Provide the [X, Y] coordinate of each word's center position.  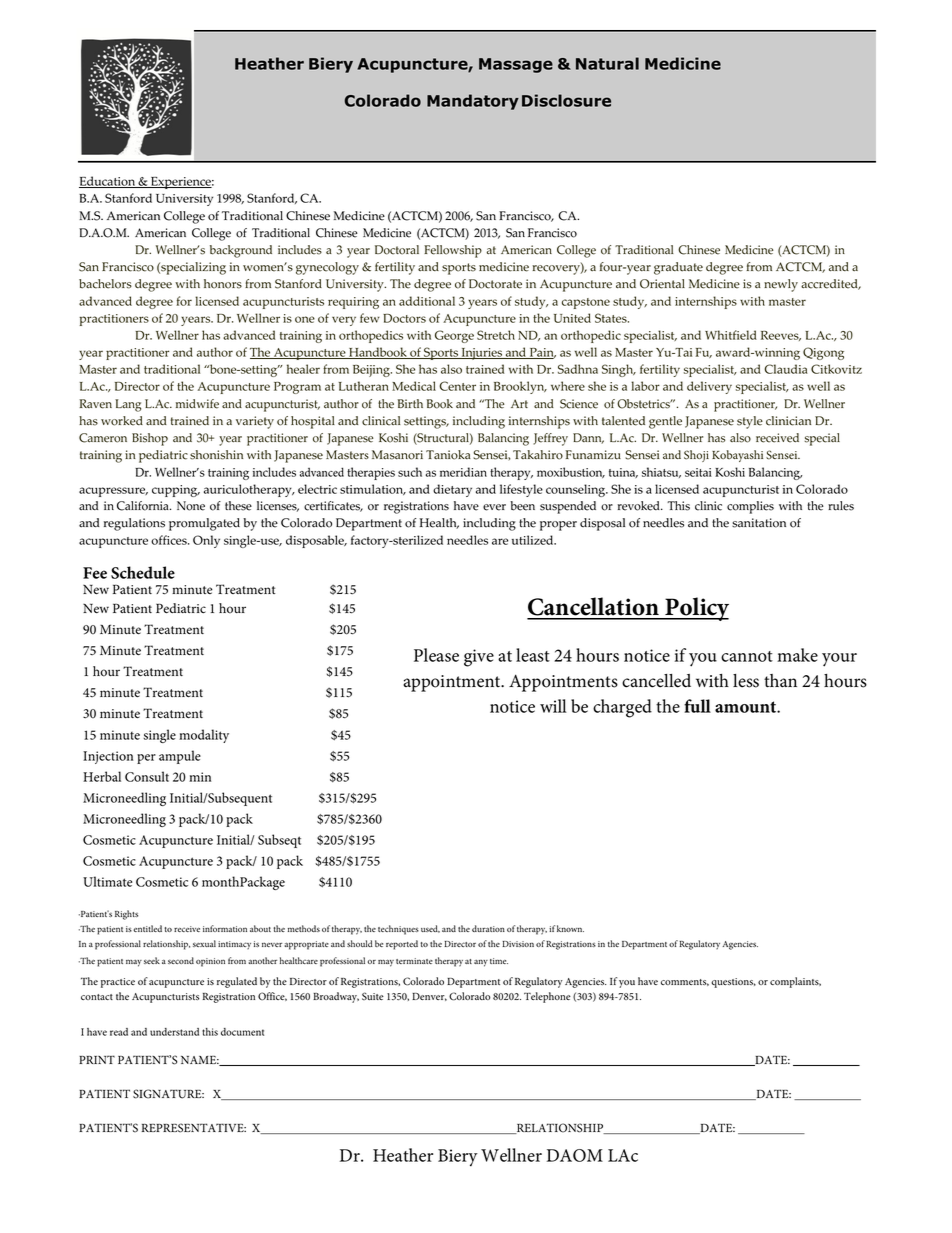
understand [174, 1032]
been [522, 506]
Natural [607, 63]
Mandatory [473, 102]
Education [108, 182]
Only [206, 541]
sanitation [759, 523]
